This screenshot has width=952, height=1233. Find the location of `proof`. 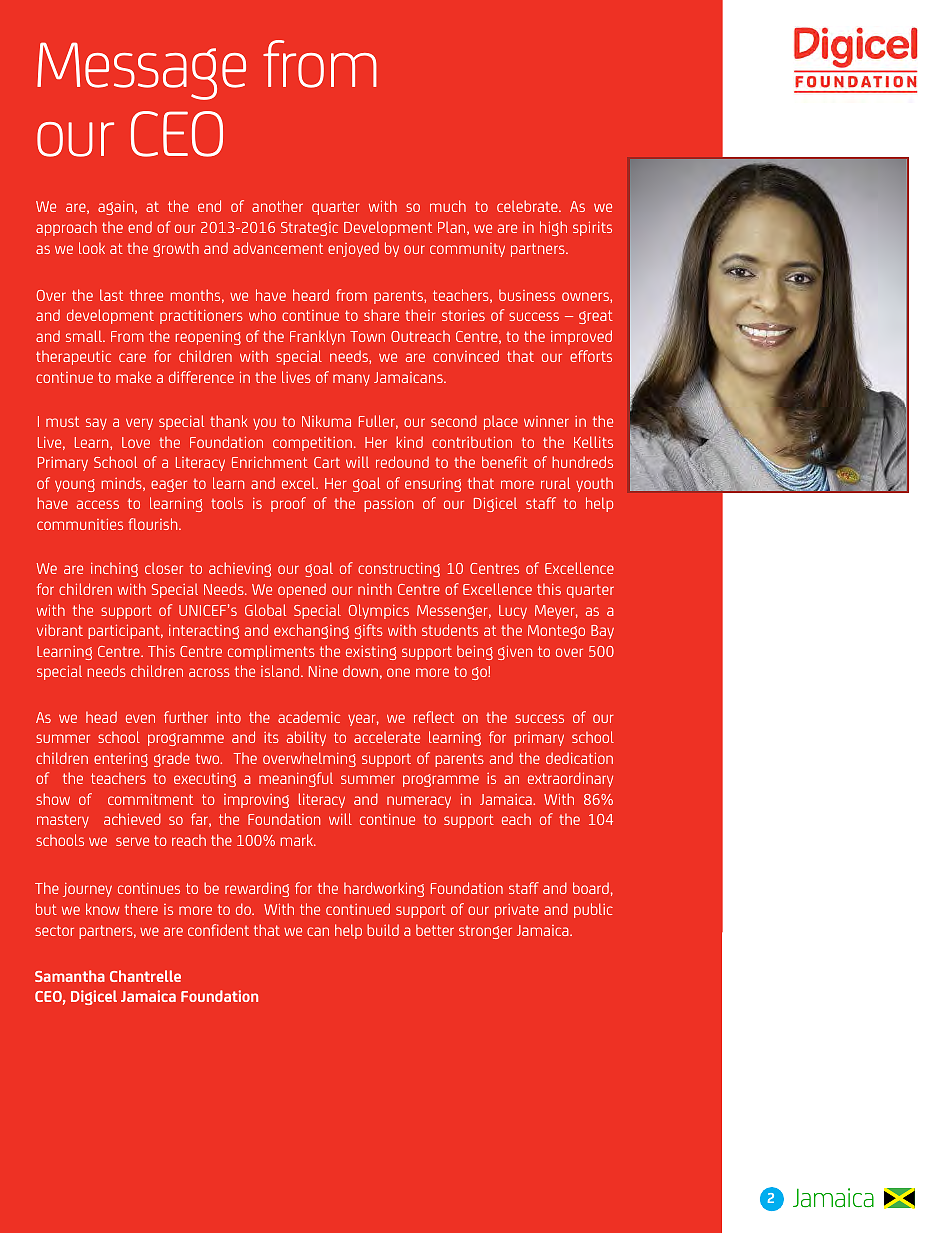

proof is located at coordinates (288, 504).
